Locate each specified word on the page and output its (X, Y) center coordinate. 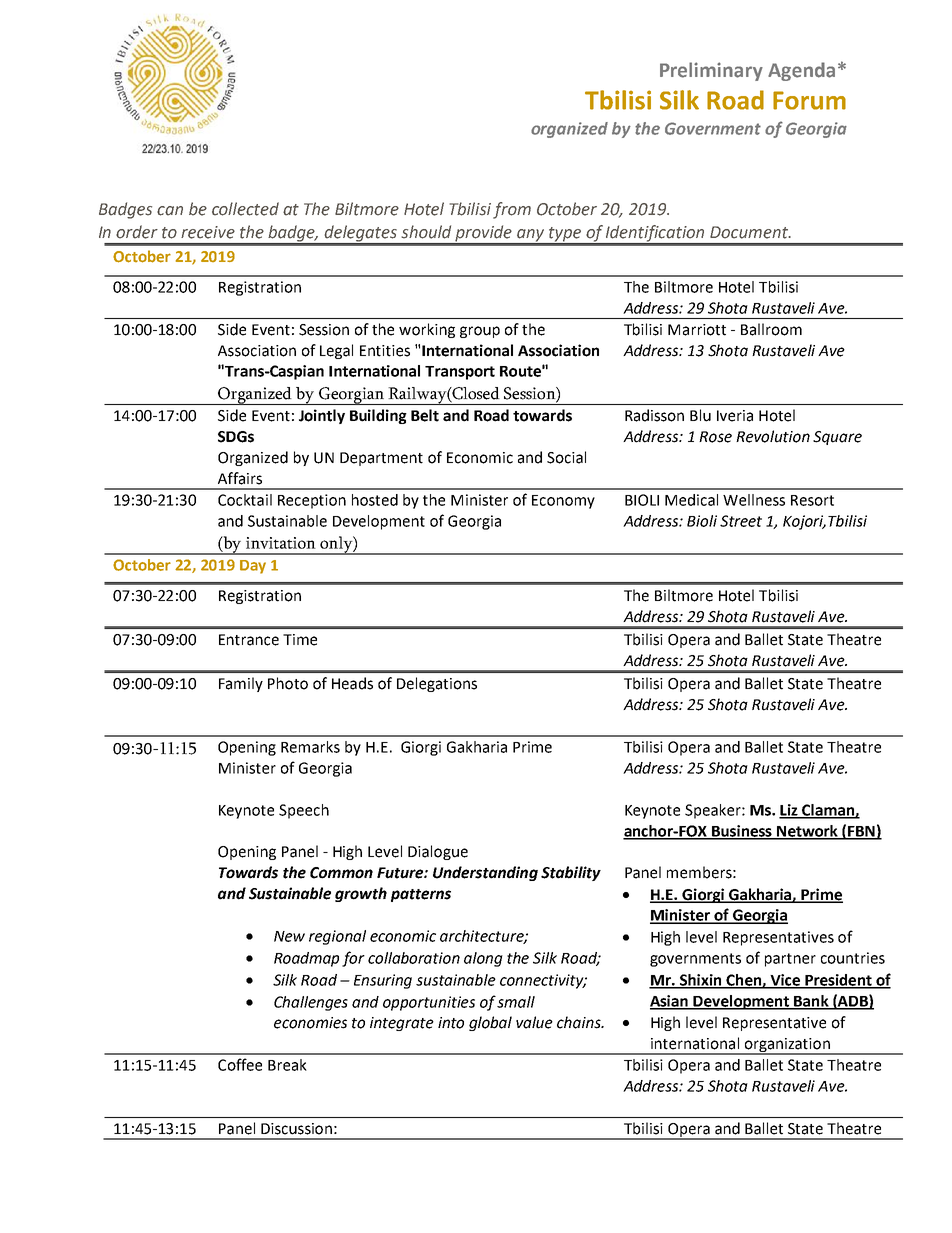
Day (253, 567)
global (490, 1023)
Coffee (240, 1064)
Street (741, 521)
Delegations (437, 684)
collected (245, 209)
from (512, 210)
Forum (809, 100)
